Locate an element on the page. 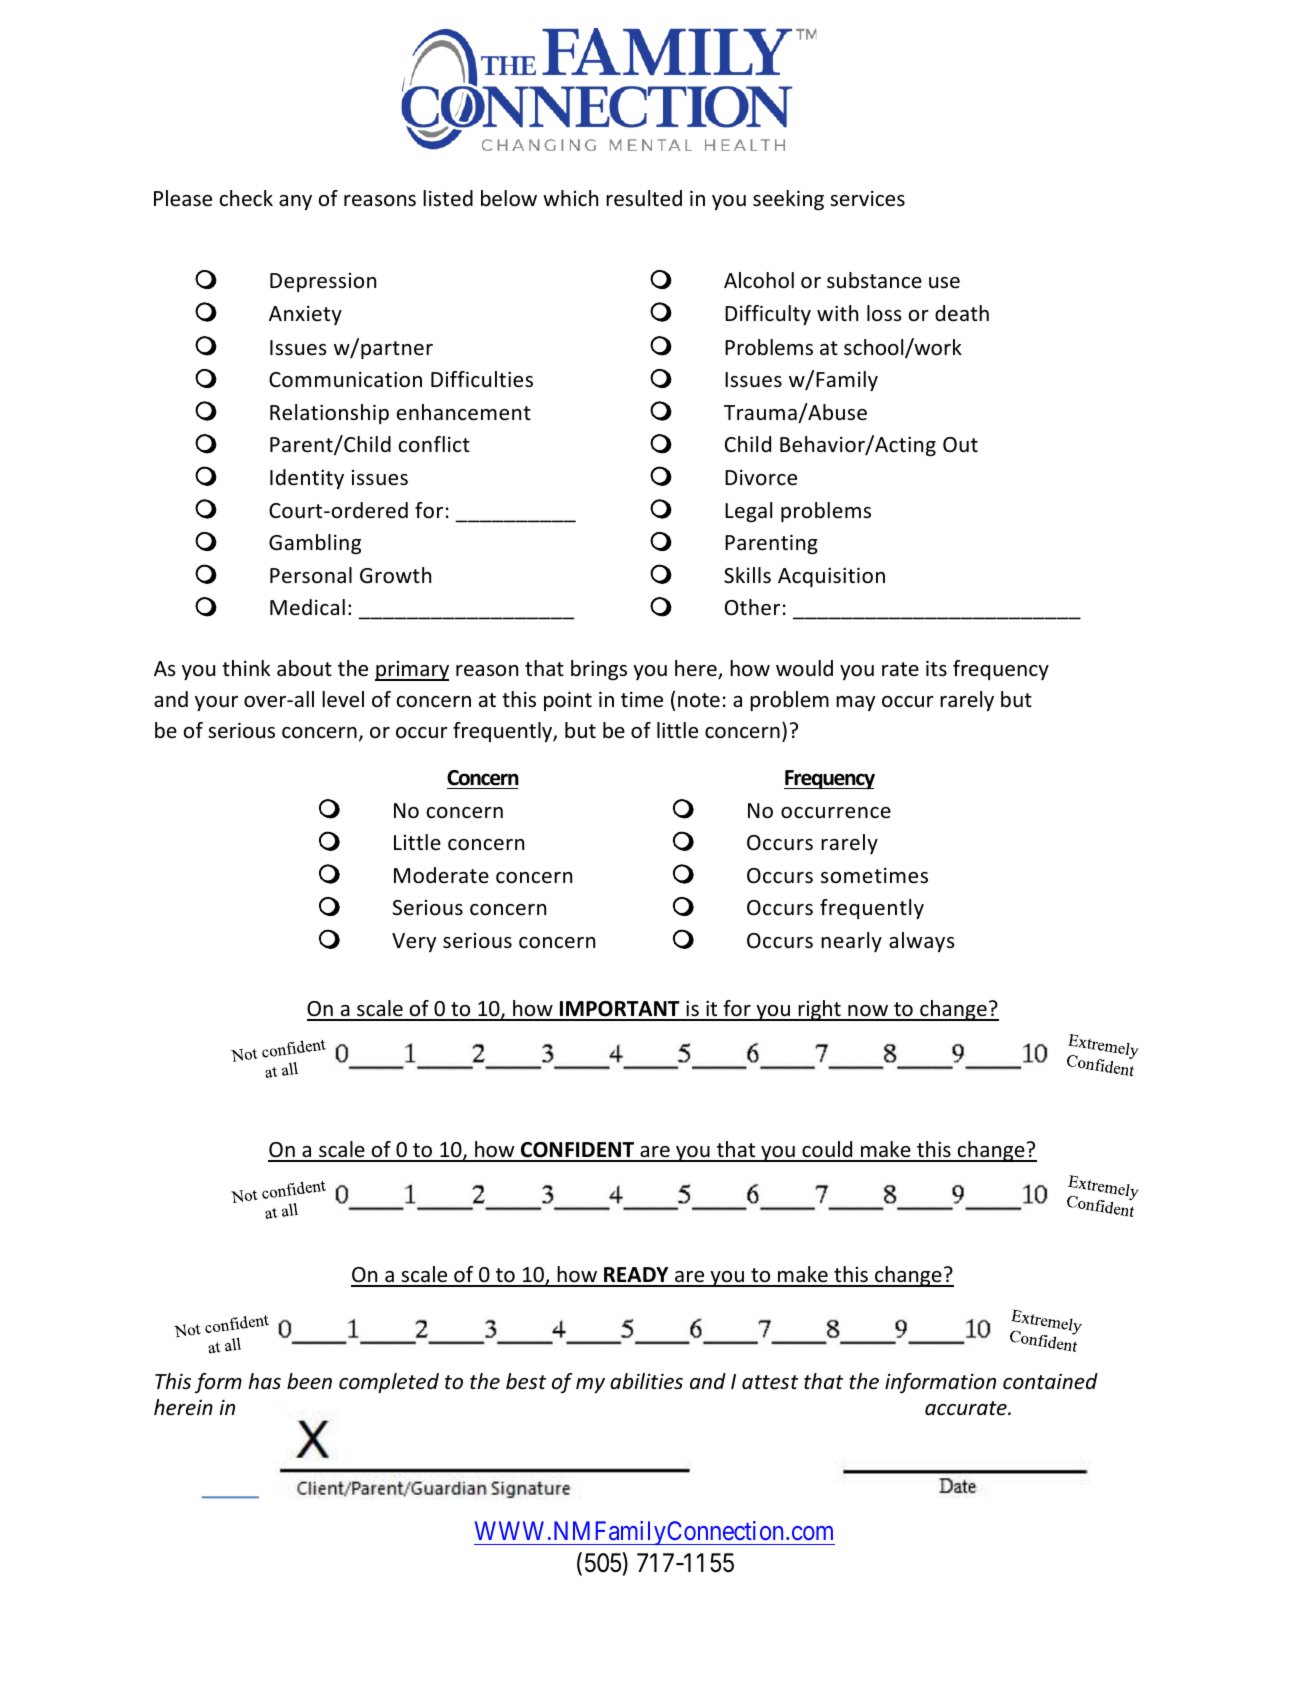 The width and height of the document is (1305, 1688). any is located at coordinates (295, 202).
